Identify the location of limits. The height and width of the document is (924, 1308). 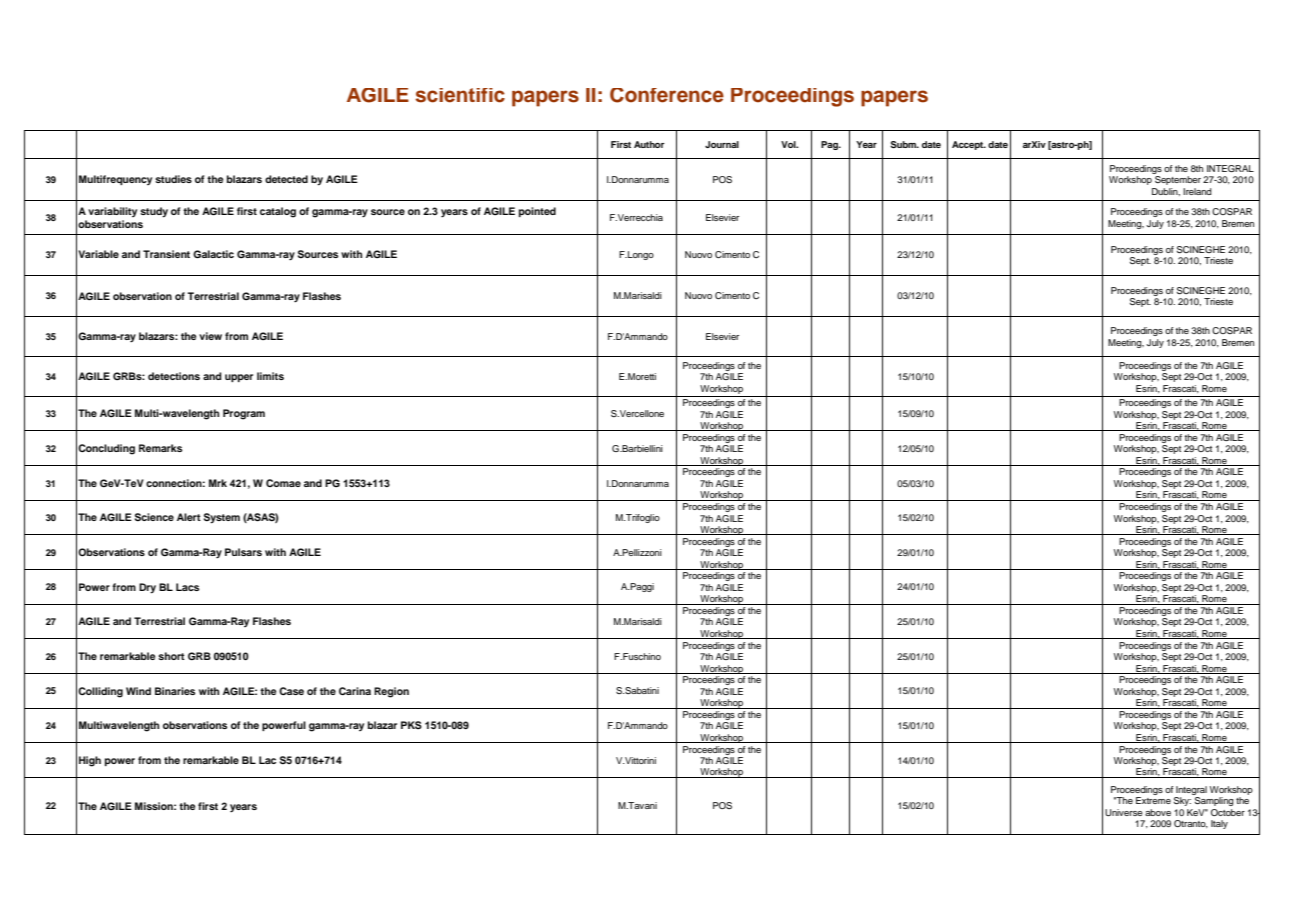
(270, 376).
